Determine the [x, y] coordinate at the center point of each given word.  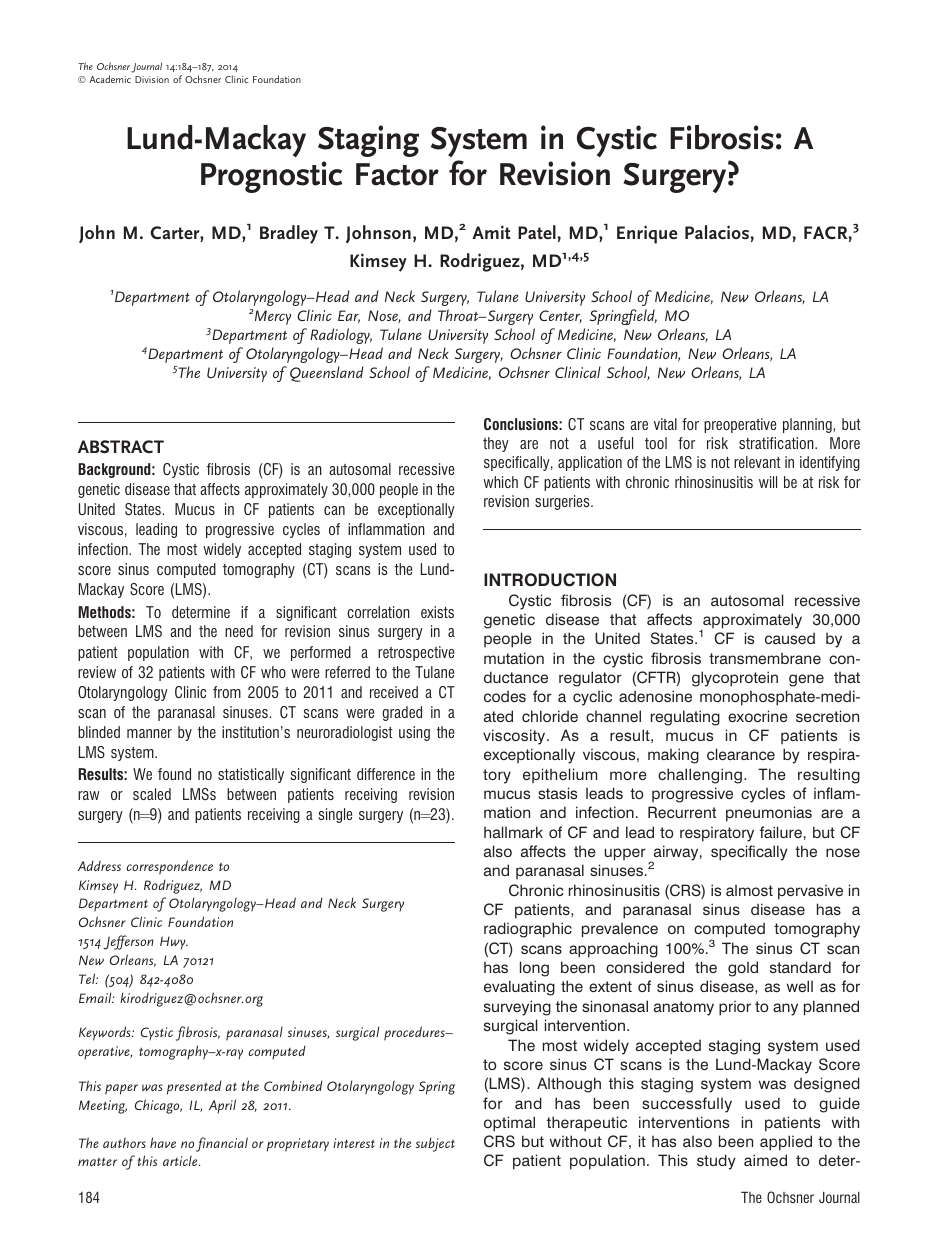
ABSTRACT [121, 447]
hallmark [513, 832]
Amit [491, 232]
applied [786, 1143]
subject [435, 1144]
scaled [152, 794]
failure [781, 832]
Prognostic [271, 177]
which [500, 482]
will [768, 482]
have [163, 1142]
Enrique [647, 234]
